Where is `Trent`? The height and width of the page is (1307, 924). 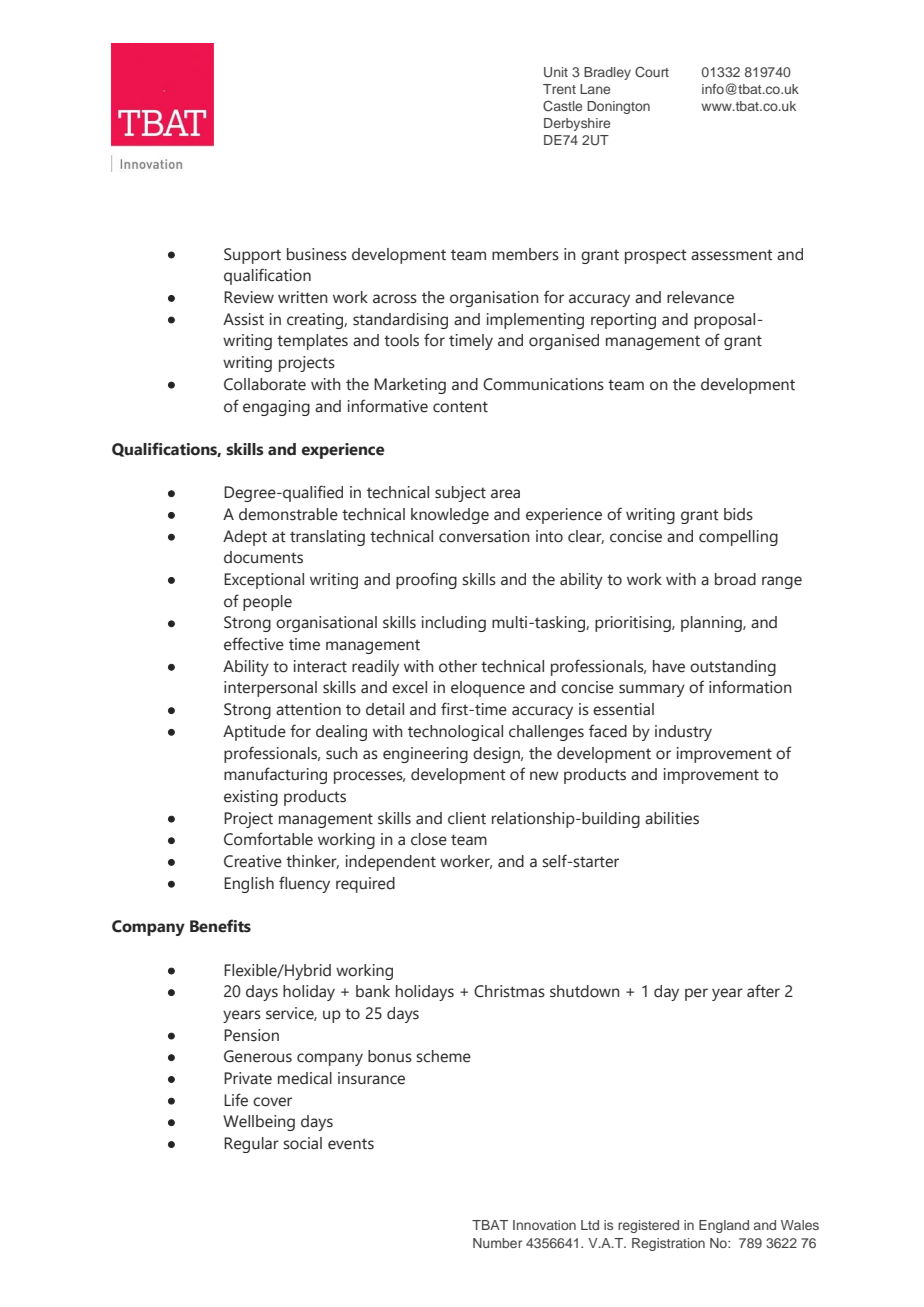
Trent is located at coordinates (559, 89).
